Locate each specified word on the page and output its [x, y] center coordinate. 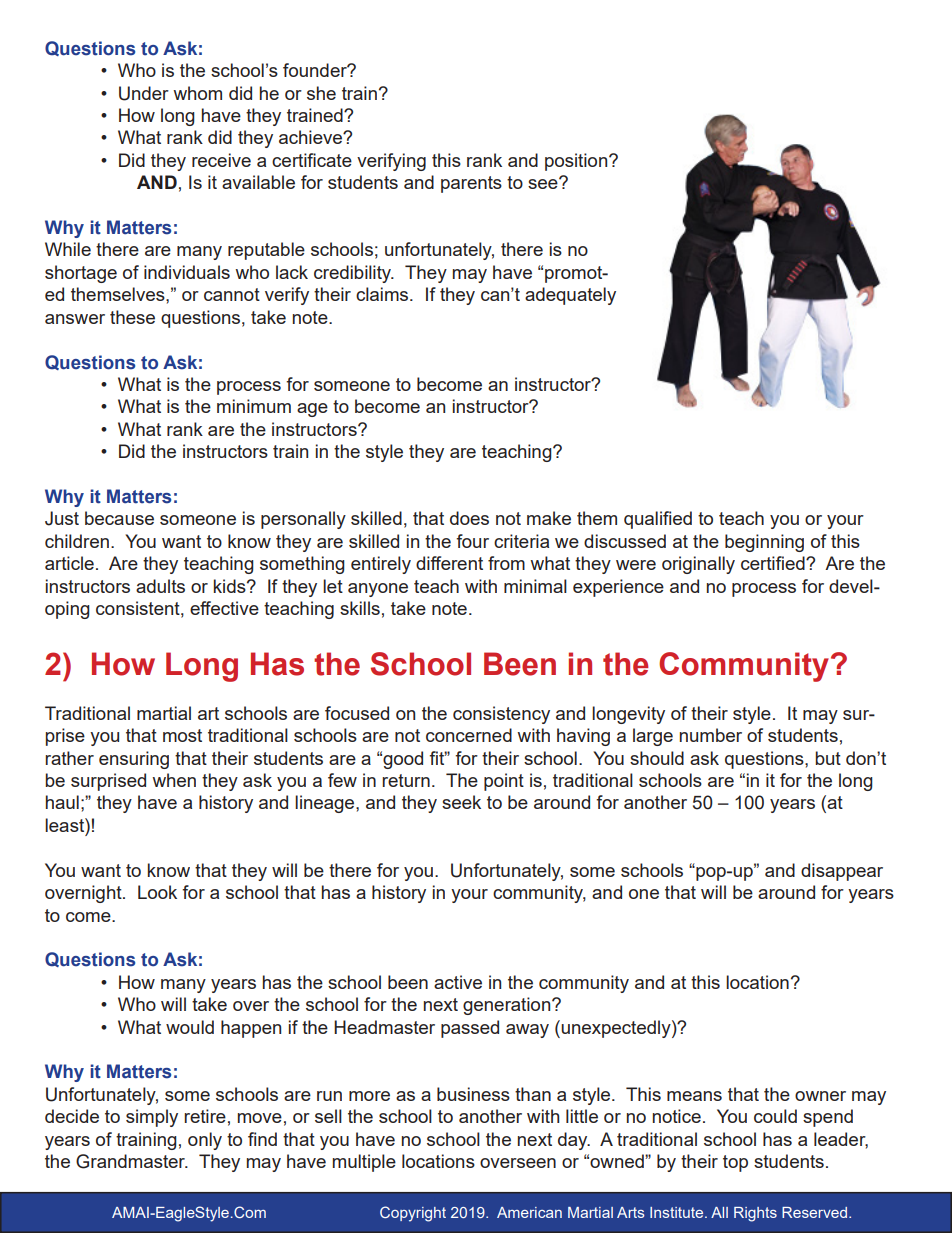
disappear [842, 872]
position [577, 162]
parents [471, 184]
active [458, 982]
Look [157, 892]
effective [224, 608]
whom [197, 93]
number [711, 735]
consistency [501, 715]
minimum [254, 406]
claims [383, 294]
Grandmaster [132, 1161]
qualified [658, 520]
